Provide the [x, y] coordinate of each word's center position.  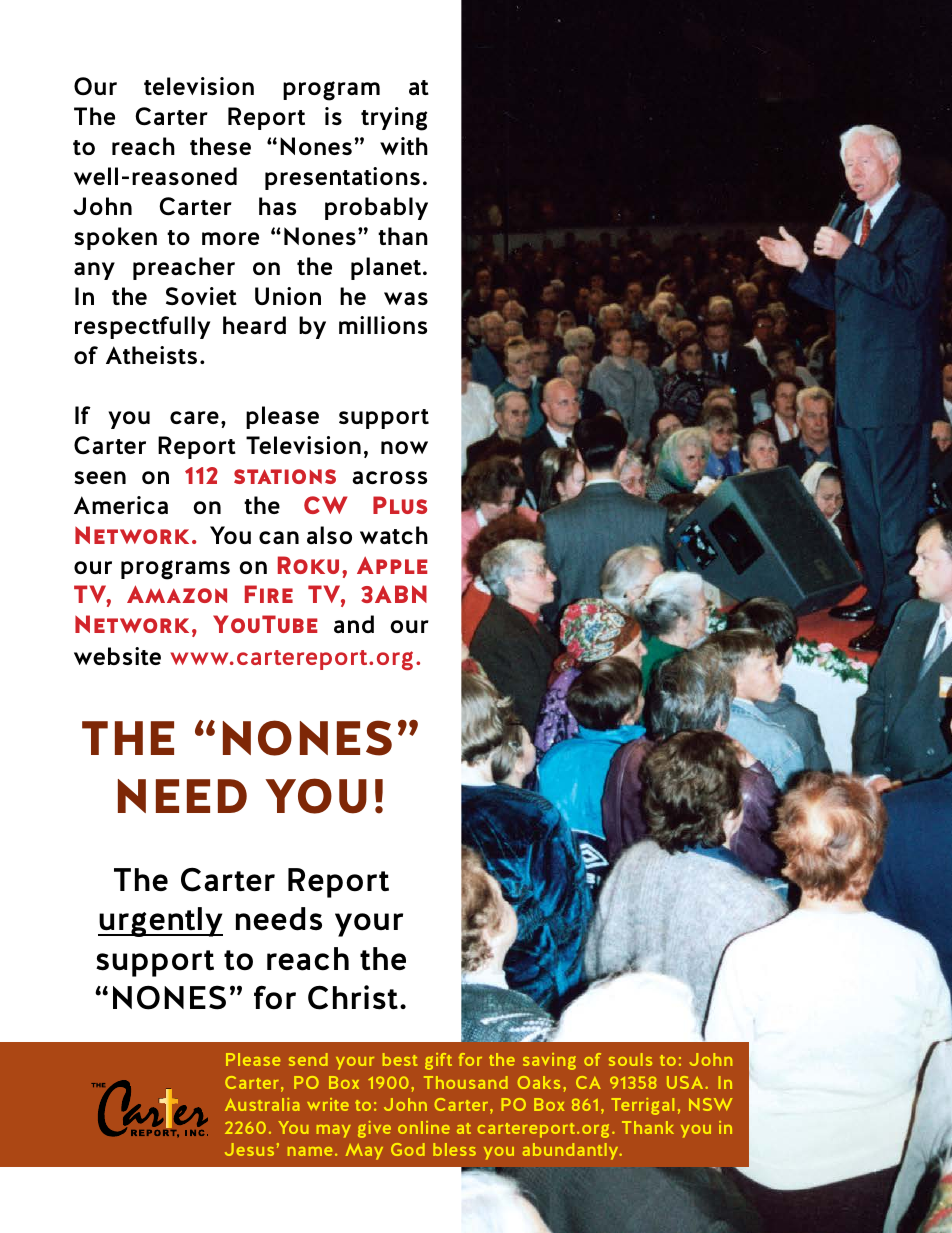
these [220, 146]
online [424, 1127]
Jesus [249, 1149]
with [404, 146]
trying [394, 119]
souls [630, 1059]
